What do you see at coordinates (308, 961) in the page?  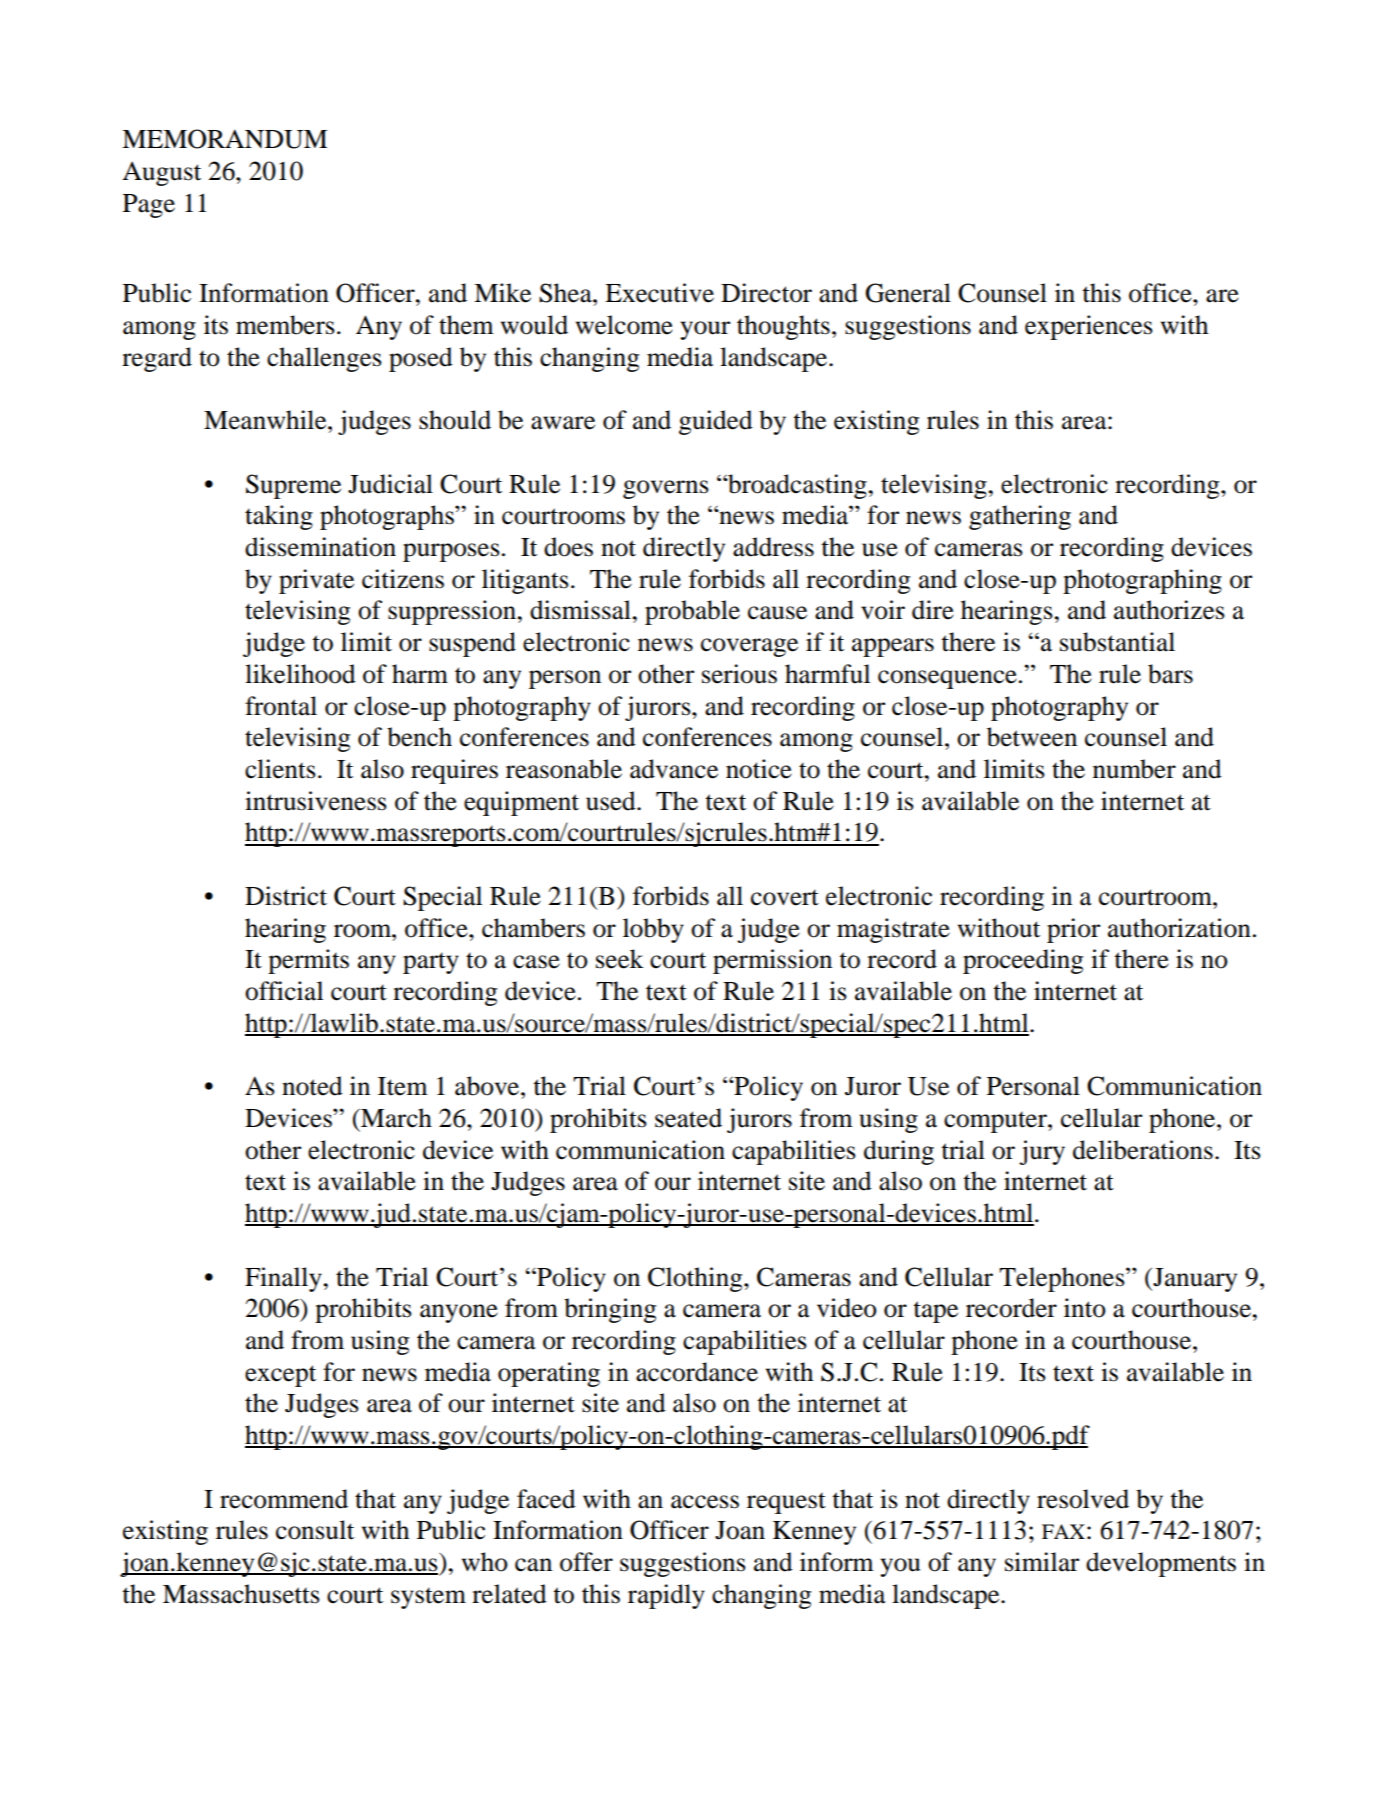 I see `permits` at bounding box center [308, 961].
